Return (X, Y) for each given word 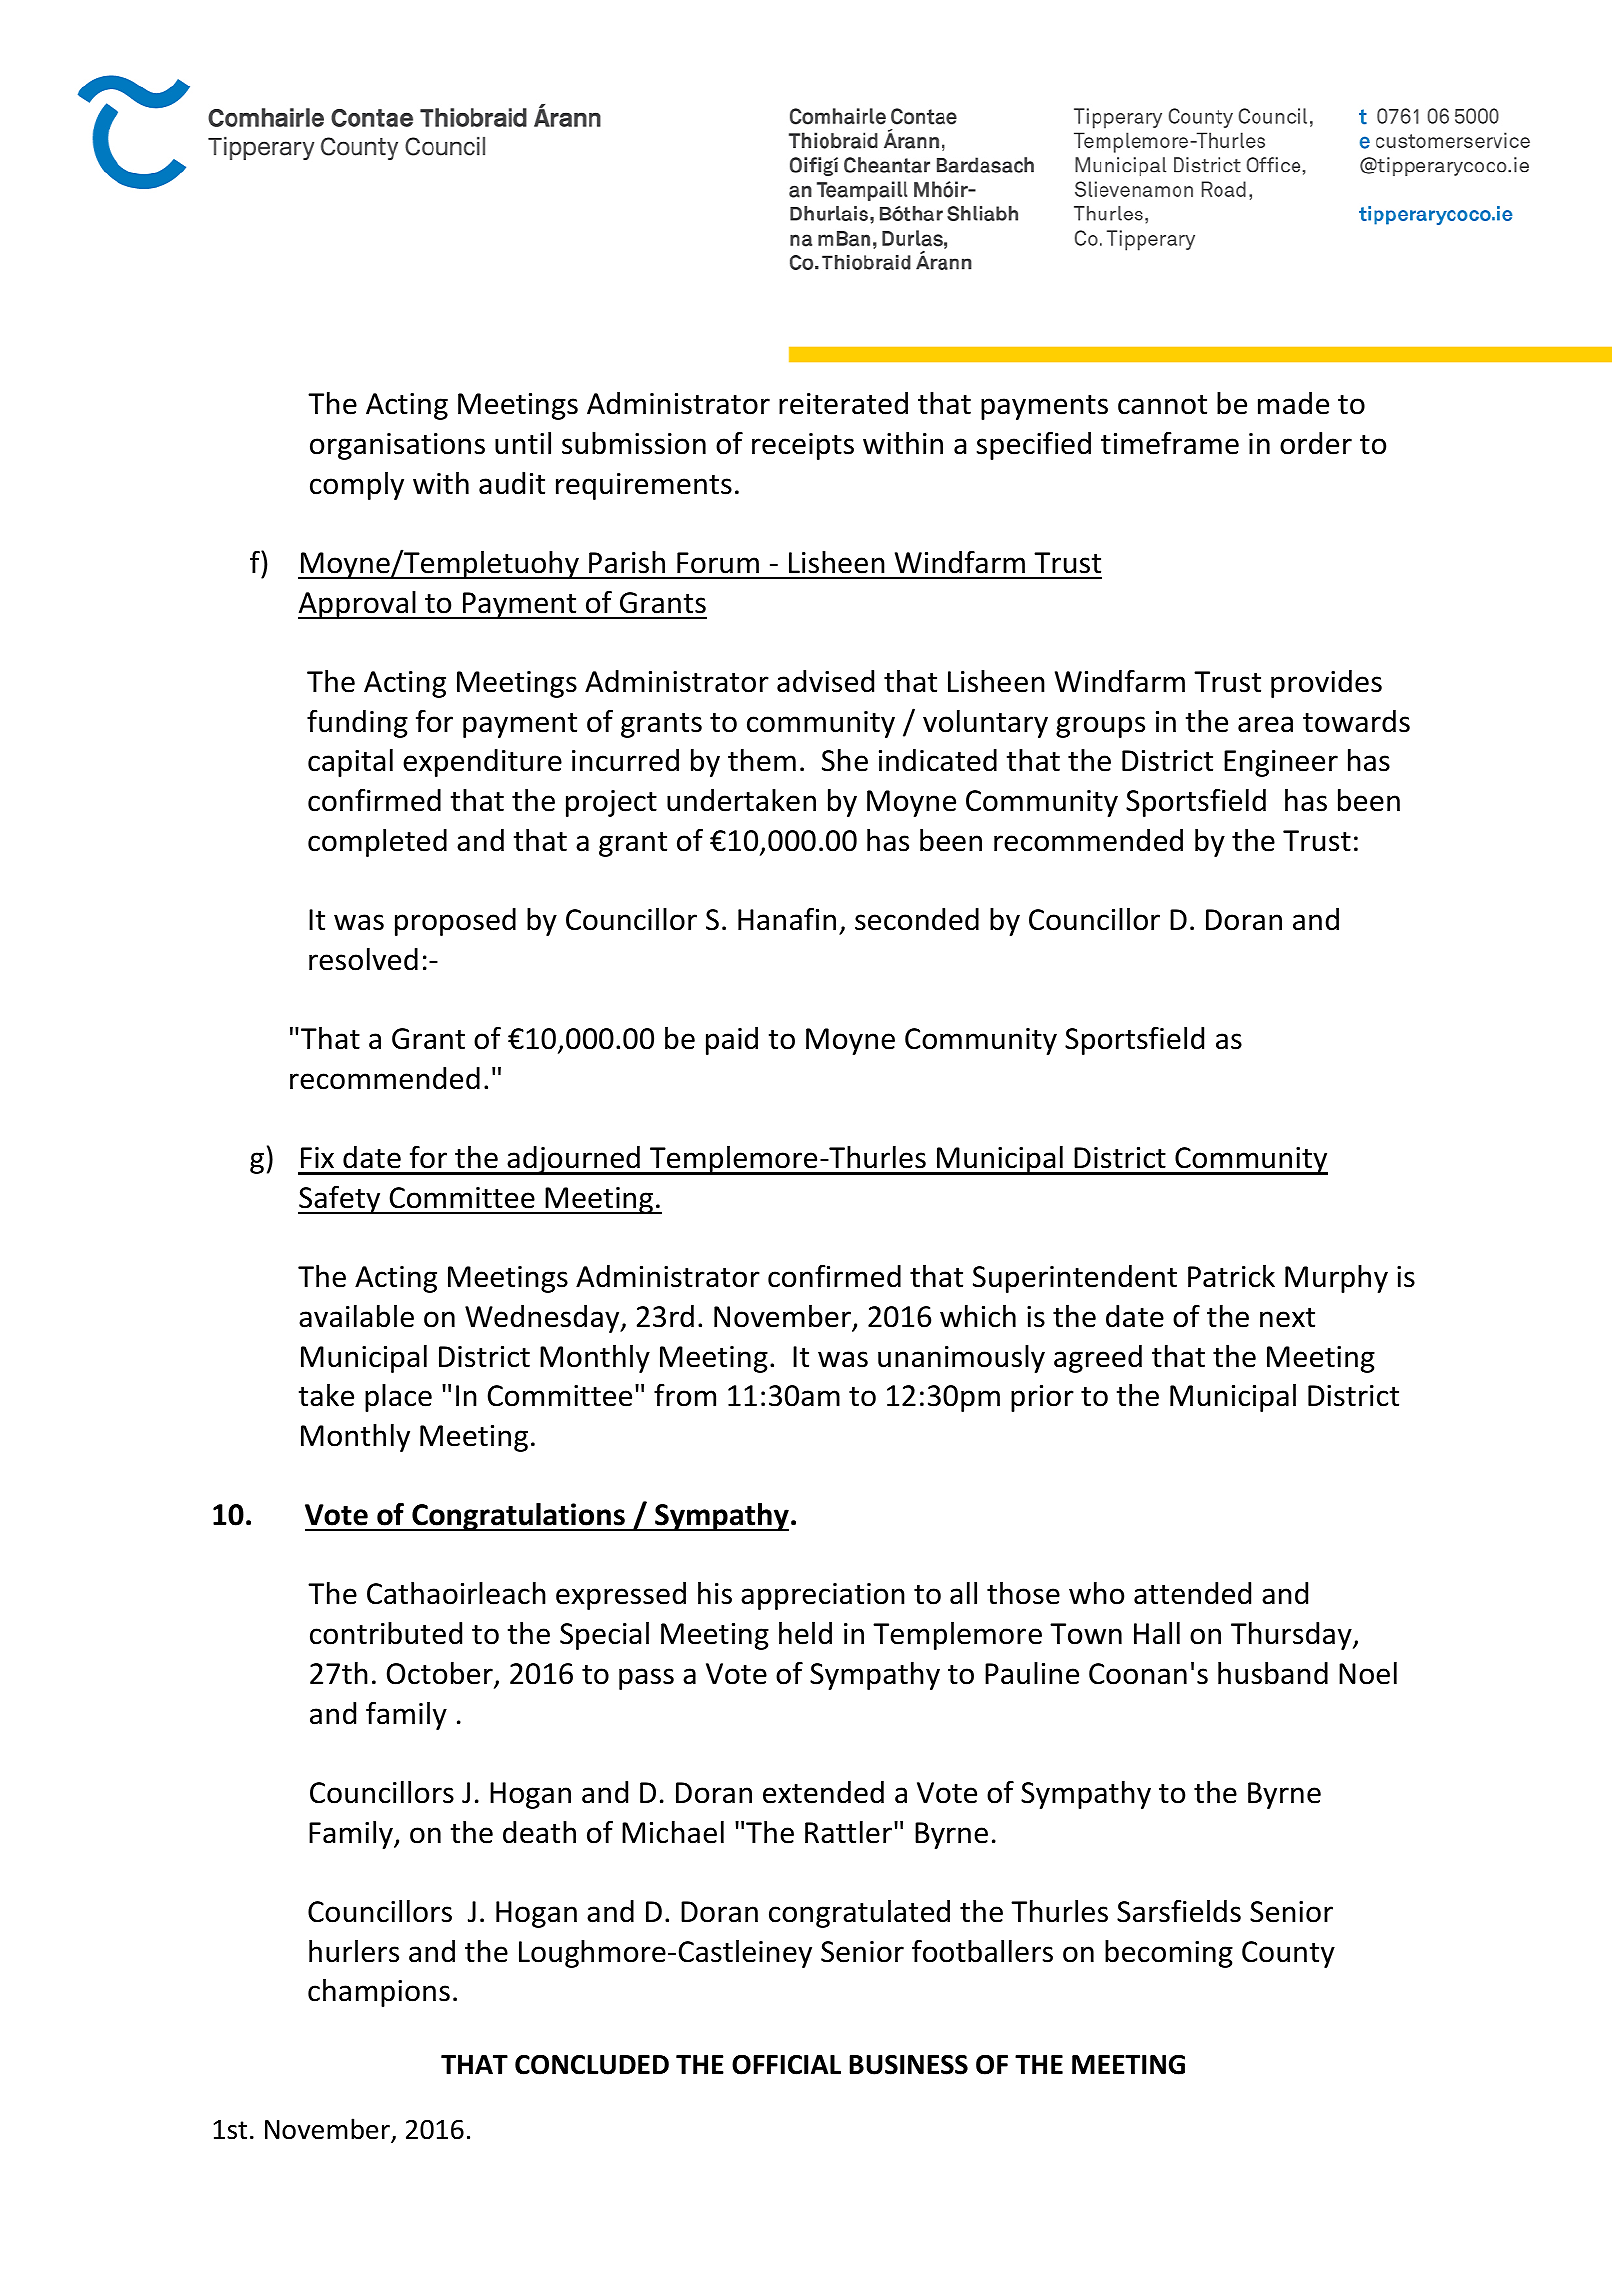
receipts (803, 446)
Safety (340, 1199)
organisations (397, 446)
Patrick (1231, 1276)
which (978, 1316)
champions (379, 1993)
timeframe (1170, 443)
